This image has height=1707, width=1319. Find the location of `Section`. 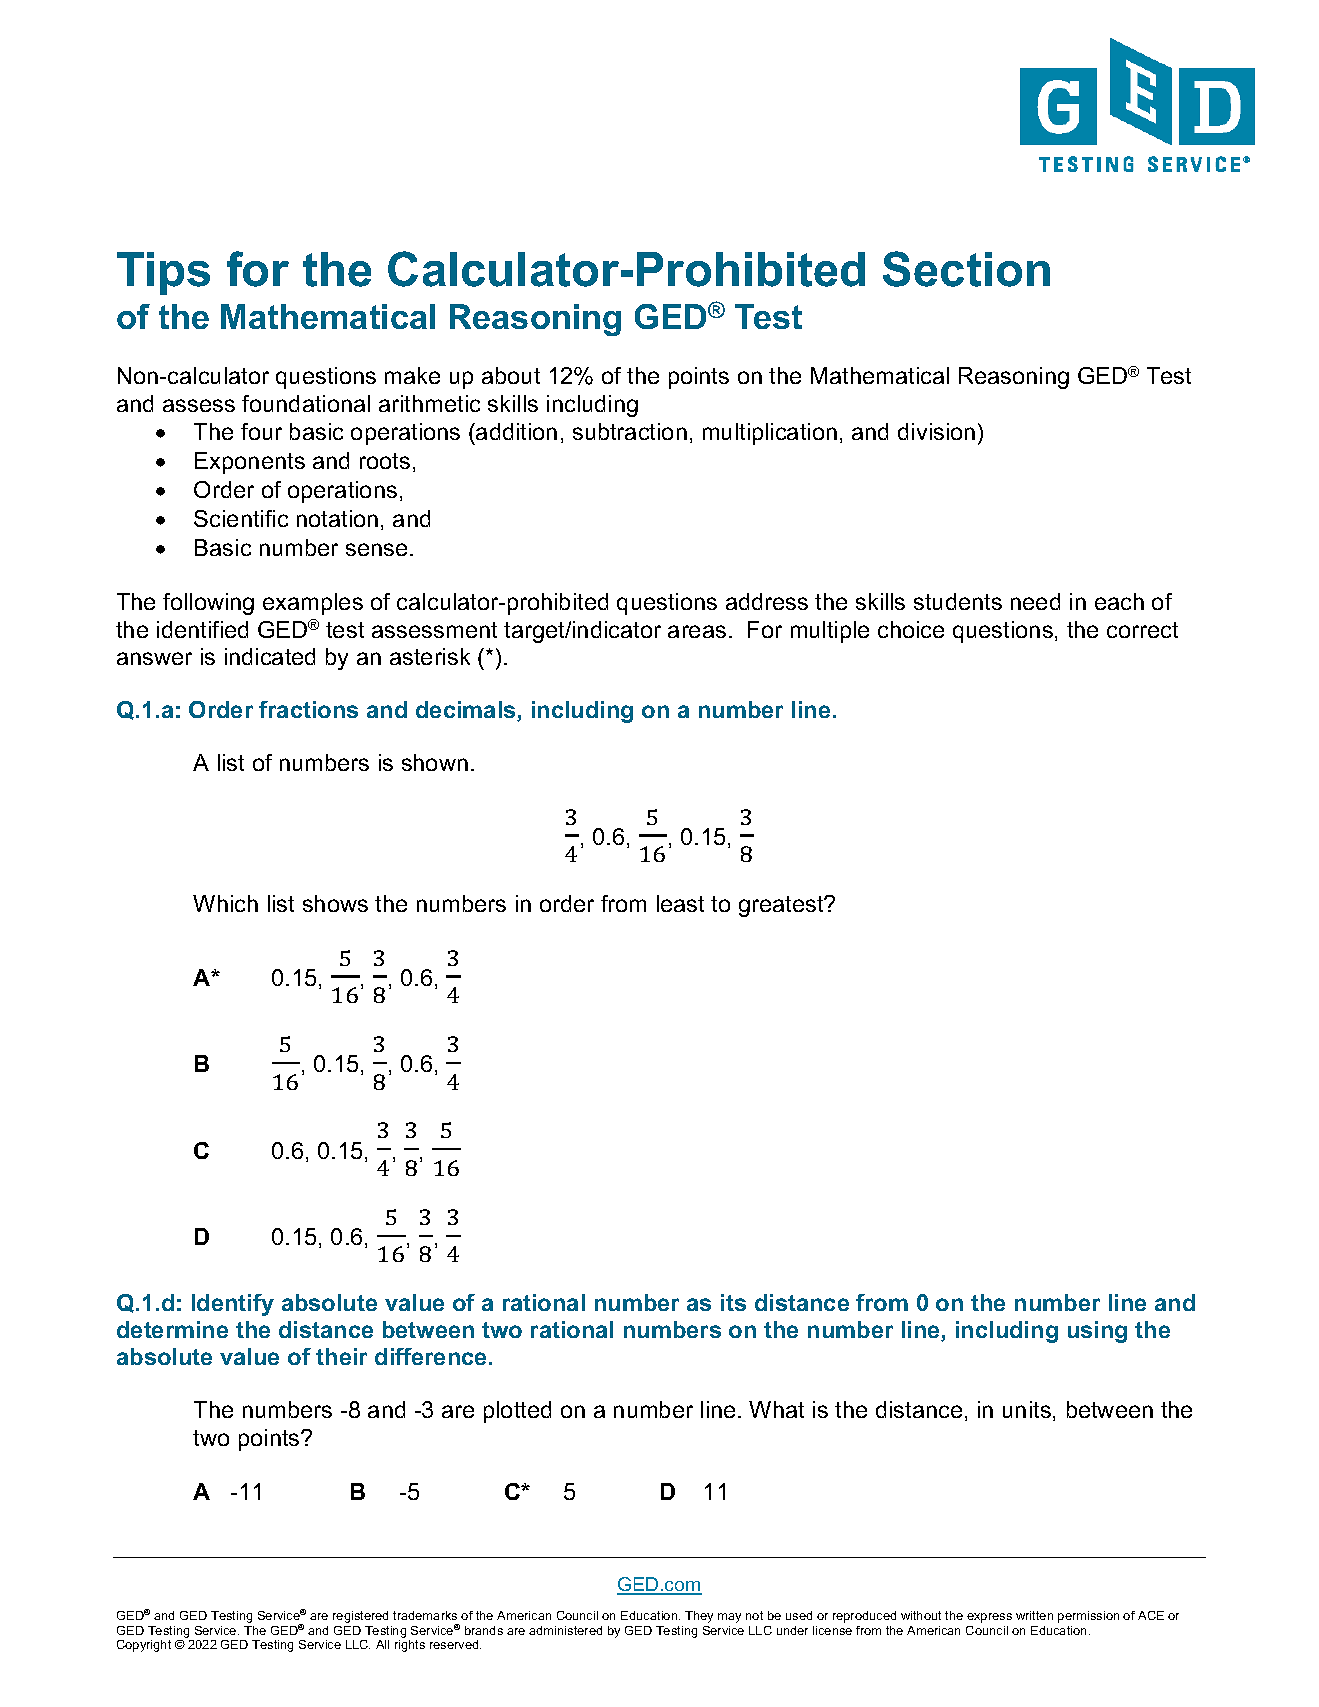

Section is located at coordinates (966, 269).
